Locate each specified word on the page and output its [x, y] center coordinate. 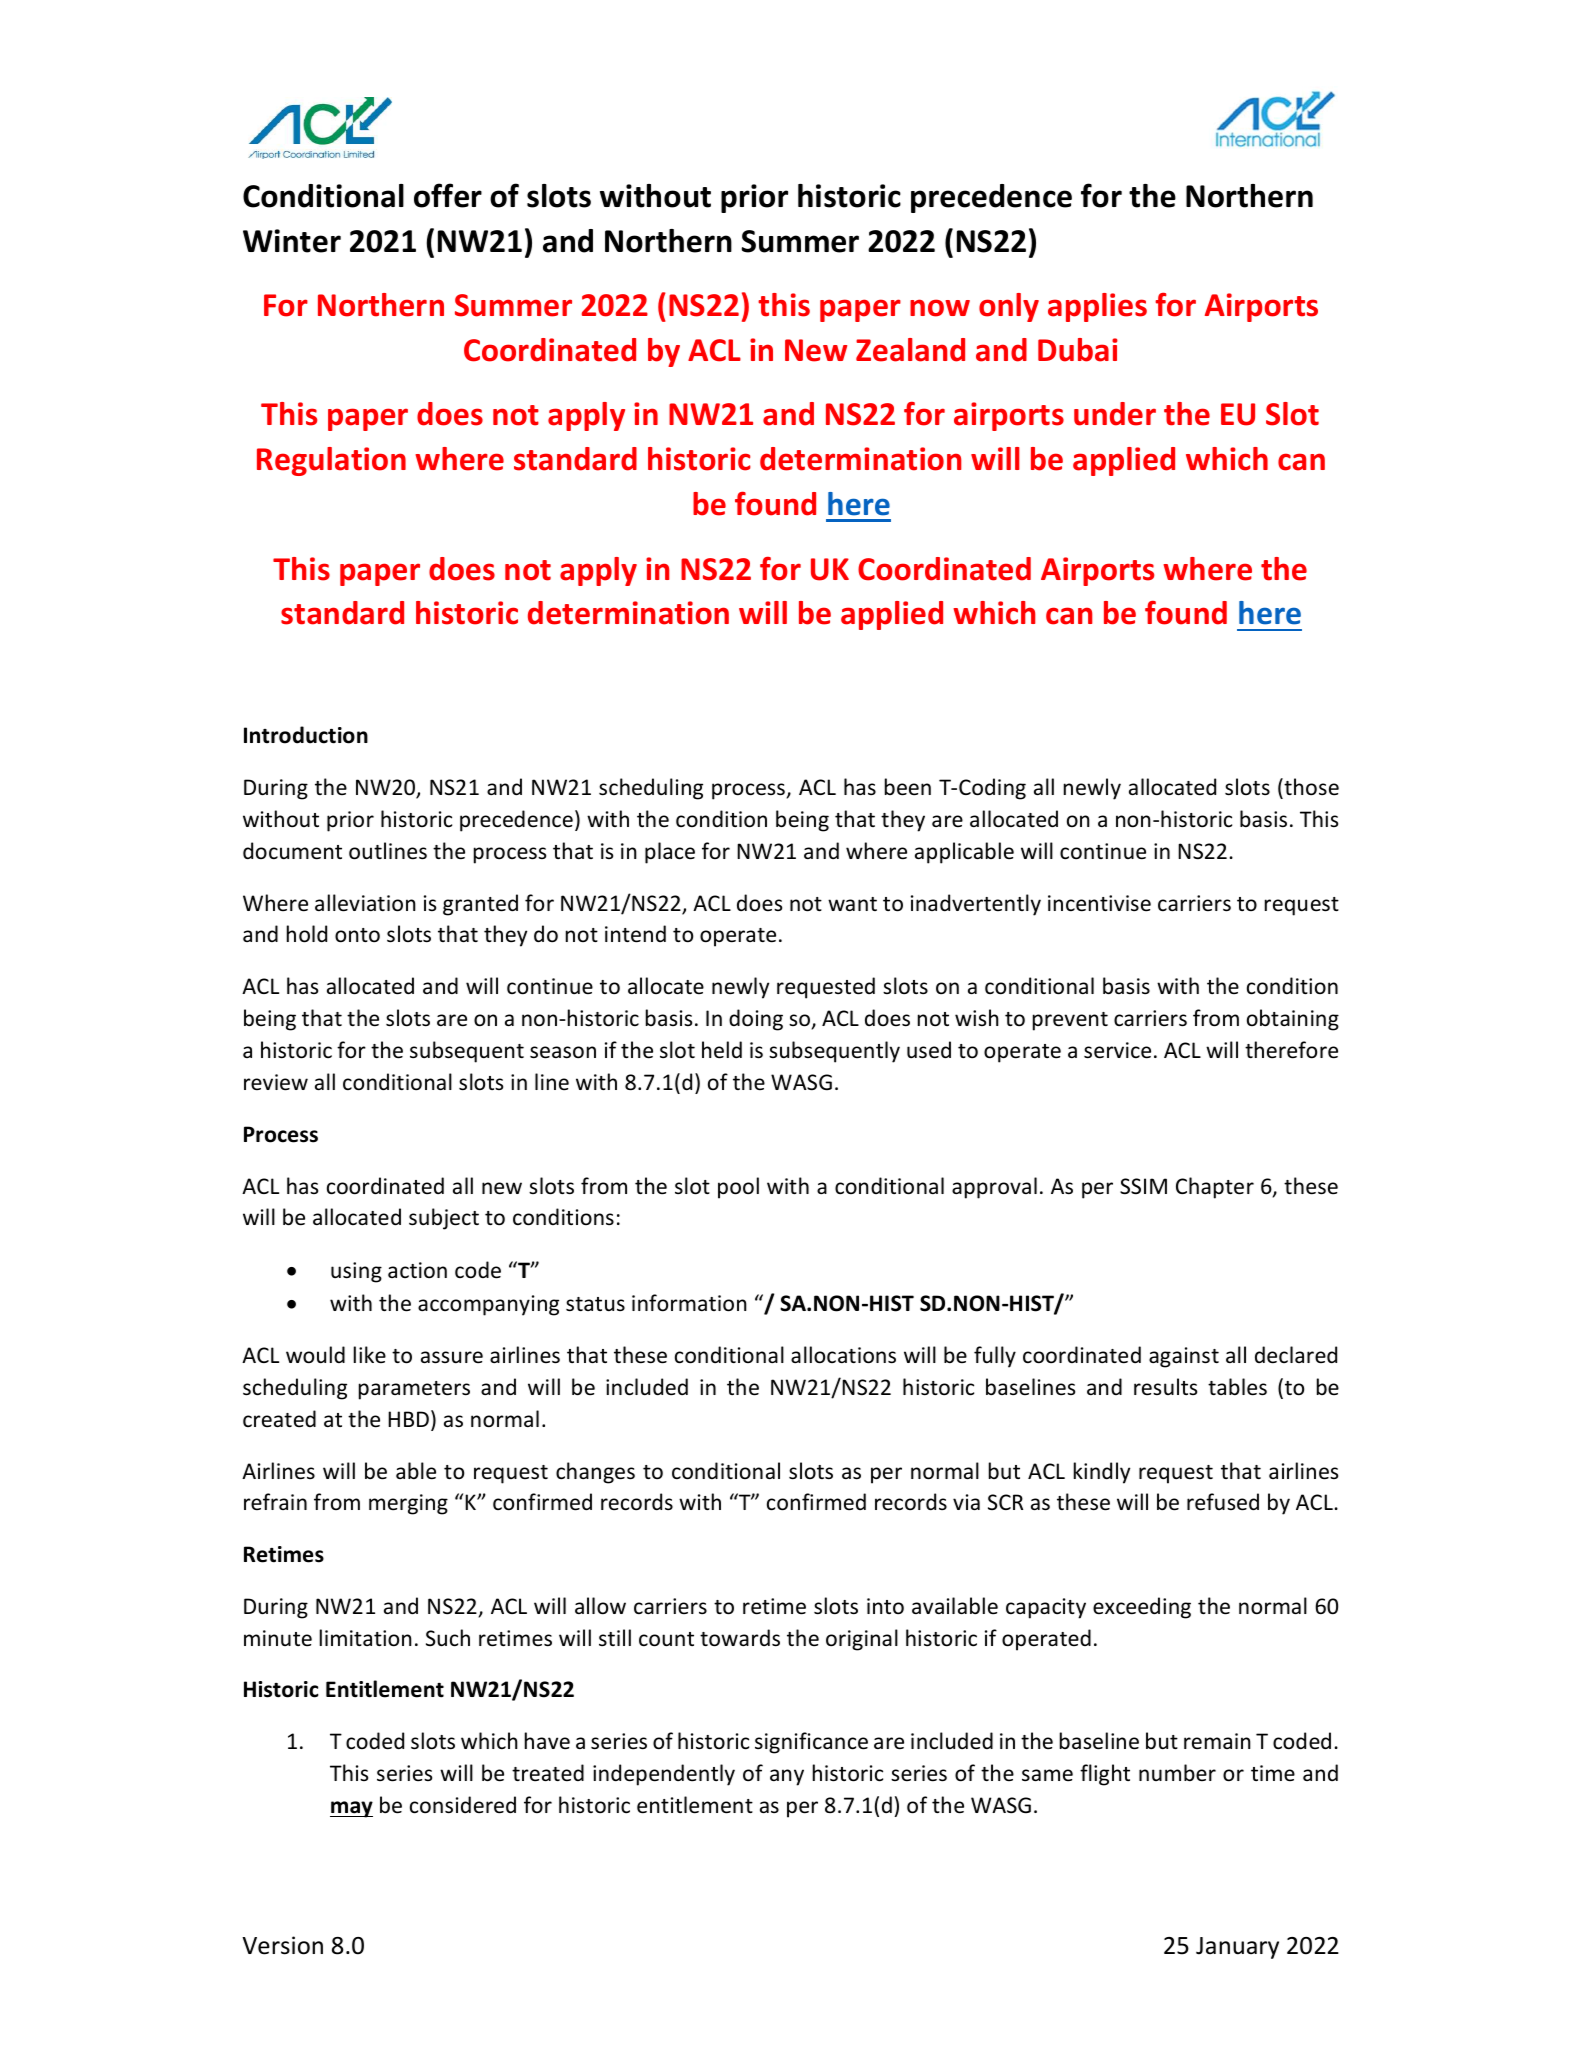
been [908, 787]
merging [408, 1504]
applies [1097, 307]
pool [738, 1188]
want [852, 904]
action [417, 1270]
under [1115, 414]
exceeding [1142, 1608]
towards [740, 1638]
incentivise [1099, 903]
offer [448, 195]
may [351, 1809]
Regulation [331, 461]
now [940, 308]
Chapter [1215, 1188]
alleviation [365, 903]
